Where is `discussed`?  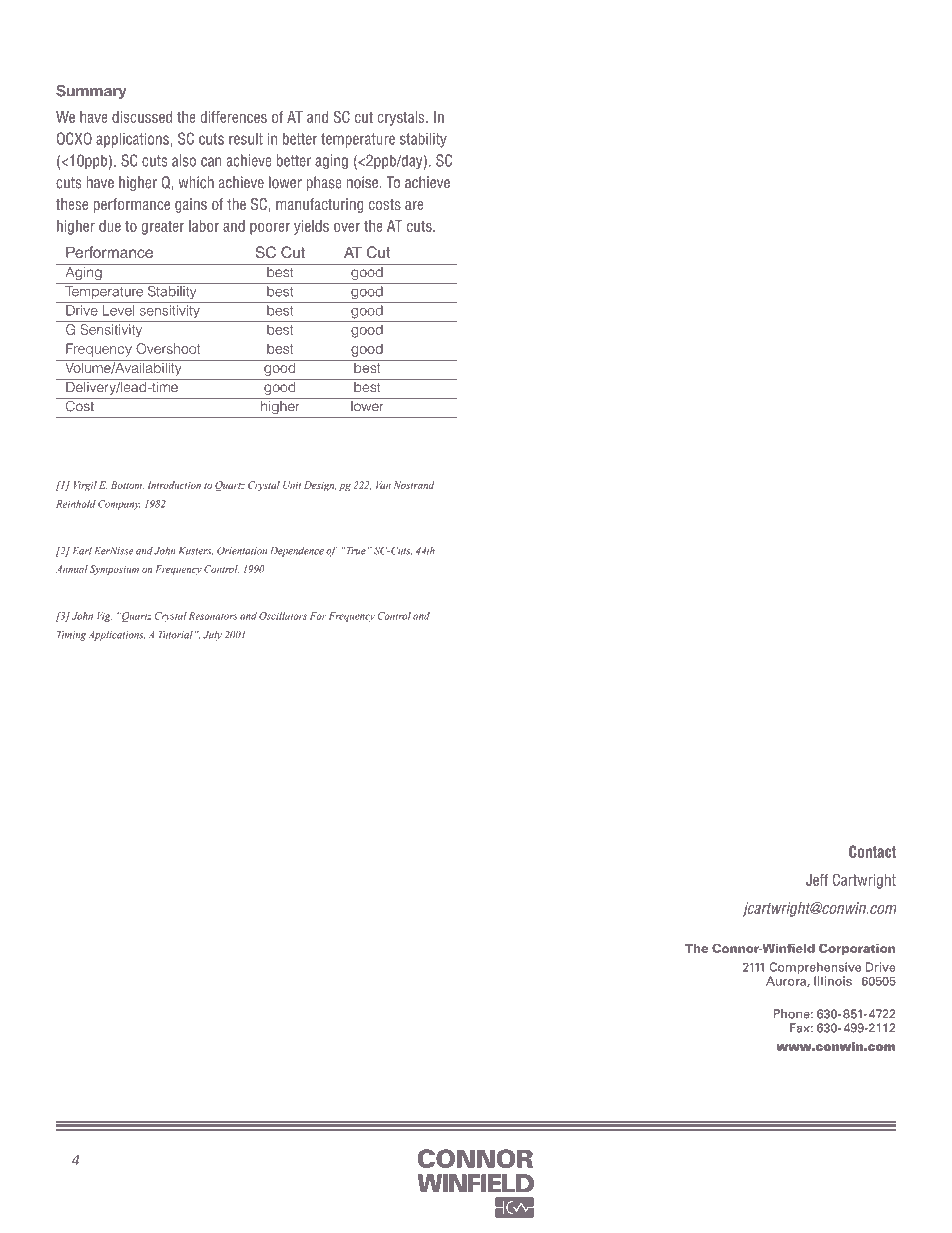
discussed is located at coordinates (142, 117).
